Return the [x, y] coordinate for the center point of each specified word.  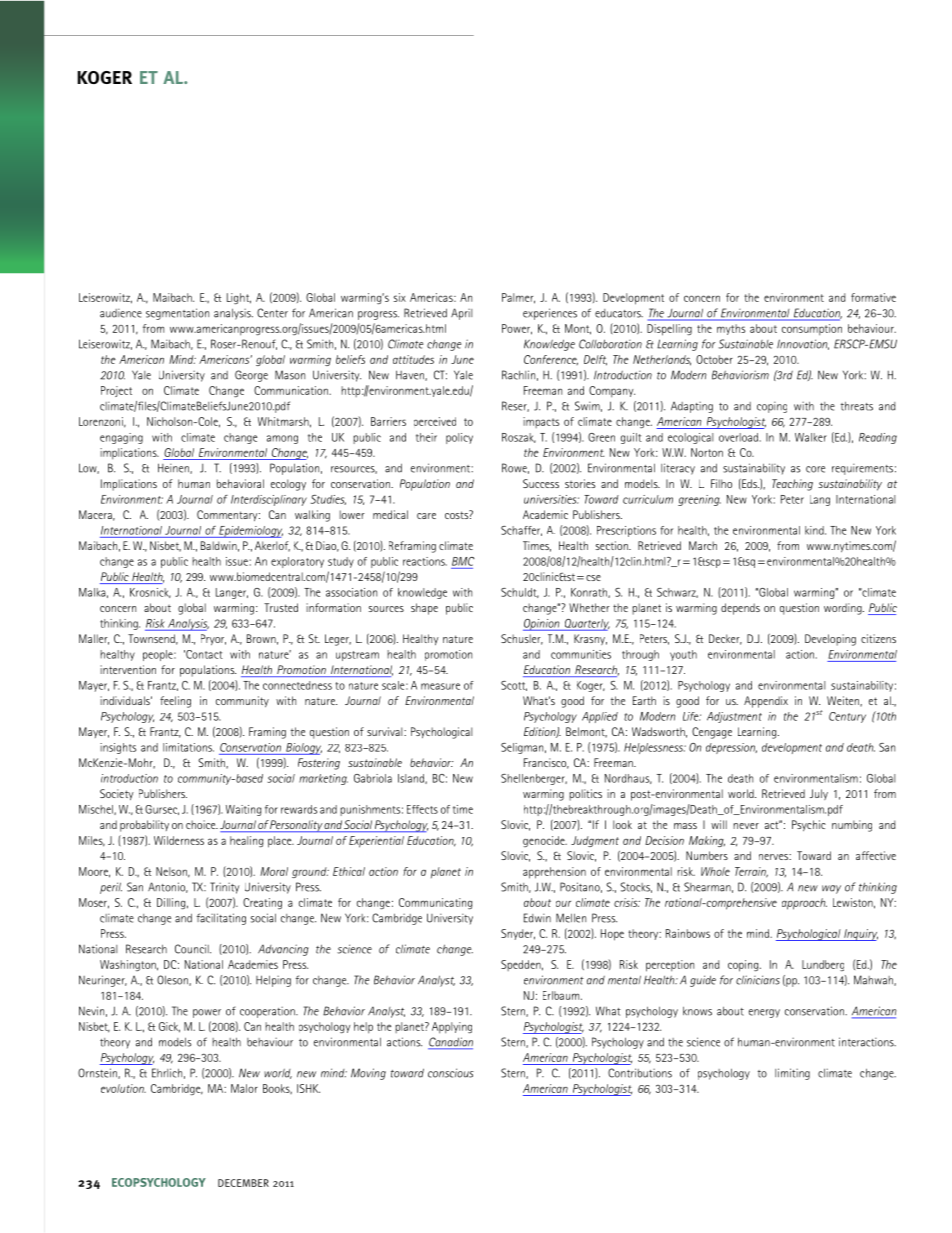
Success [541, 483]
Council [193, 949]
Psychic [809, 825]
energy [764, 1013]
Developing [830, 640]
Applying [452, 1028]
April [461, 314]
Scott [514, 686]
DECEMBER [243, 1183]
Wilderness [179, 840]
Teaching [792, 485]
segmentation [177, 314]
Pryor [213, 639]
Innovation [803, 344]
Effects [422, 809]
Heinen [174, 468]
